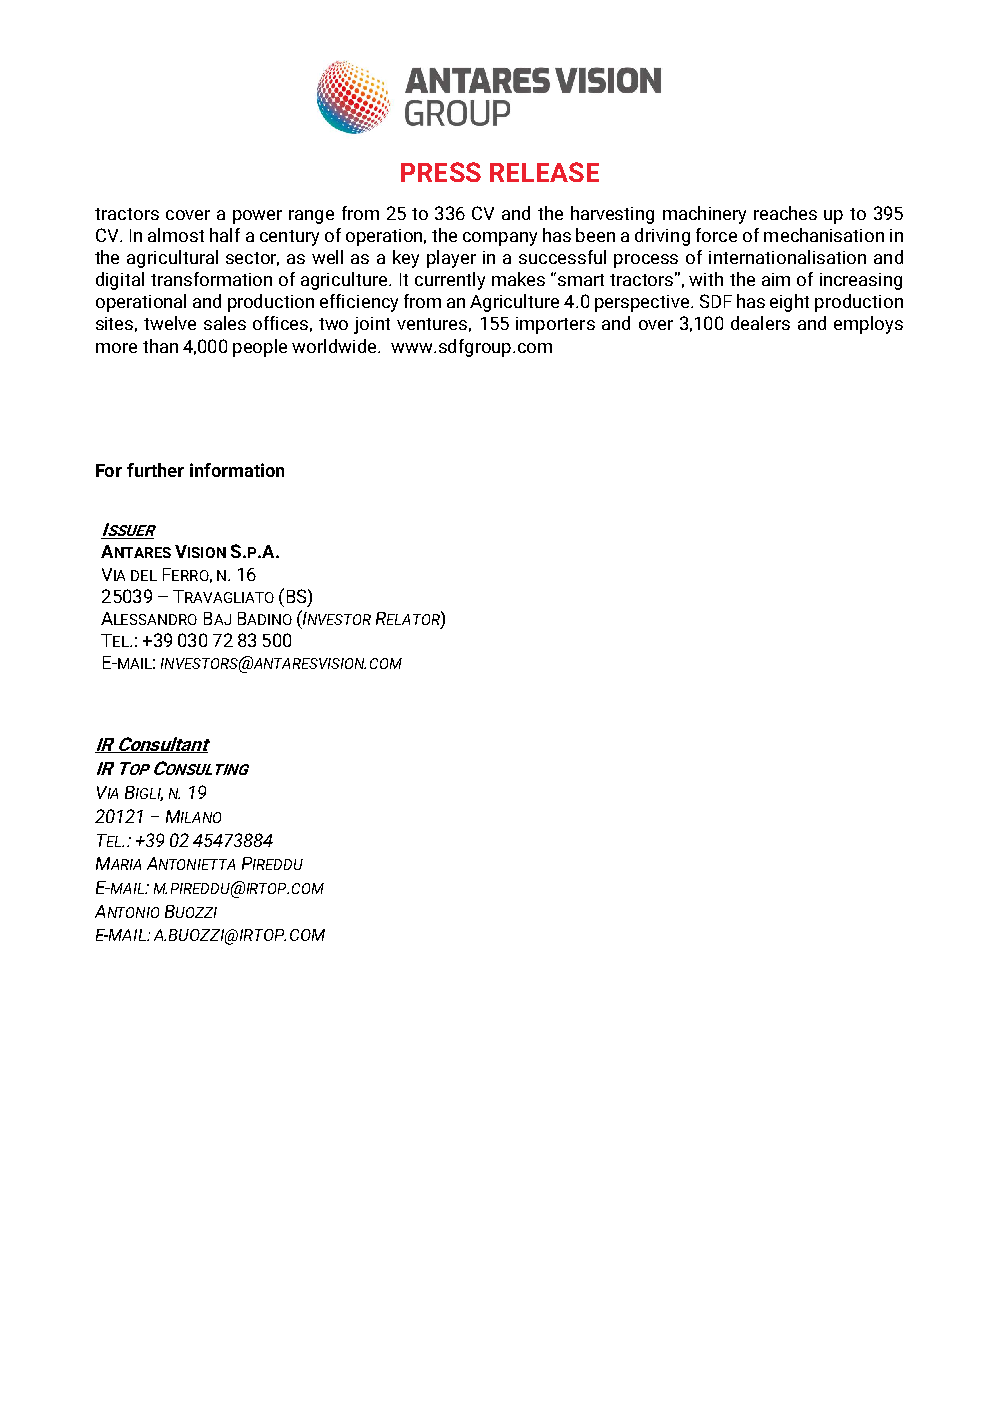 This image has height=1413, width=999. I want to click on dealers, so click(760, 323).
